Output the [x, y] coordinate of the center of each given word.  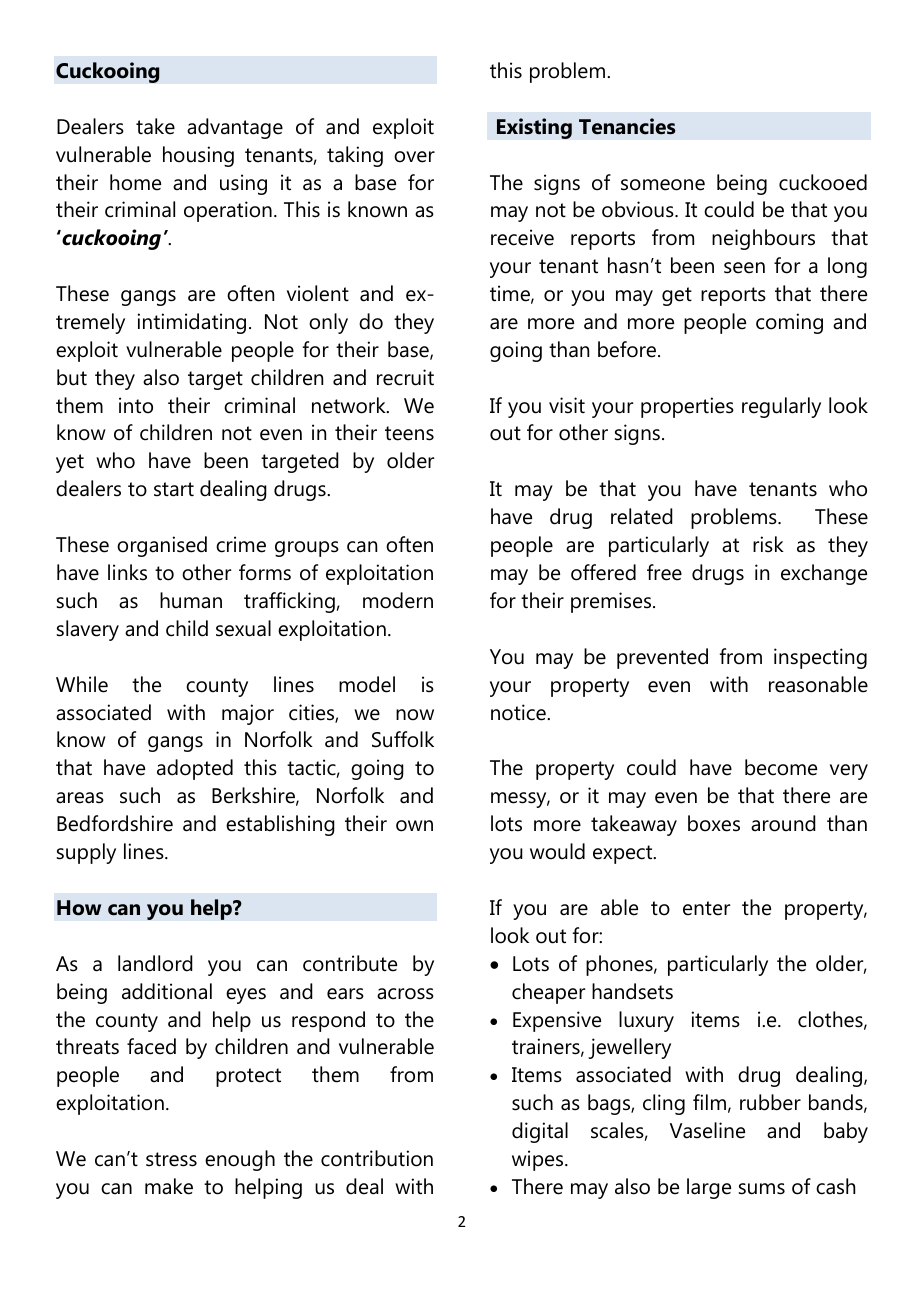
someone [663, 185]
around [783, 823]
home [135, 182]
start [174, 489]
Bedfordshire [115, 823]
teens [409, 433]
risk [768, 544]
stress [171, 1159]
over [414, 157]
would [557, 851]
